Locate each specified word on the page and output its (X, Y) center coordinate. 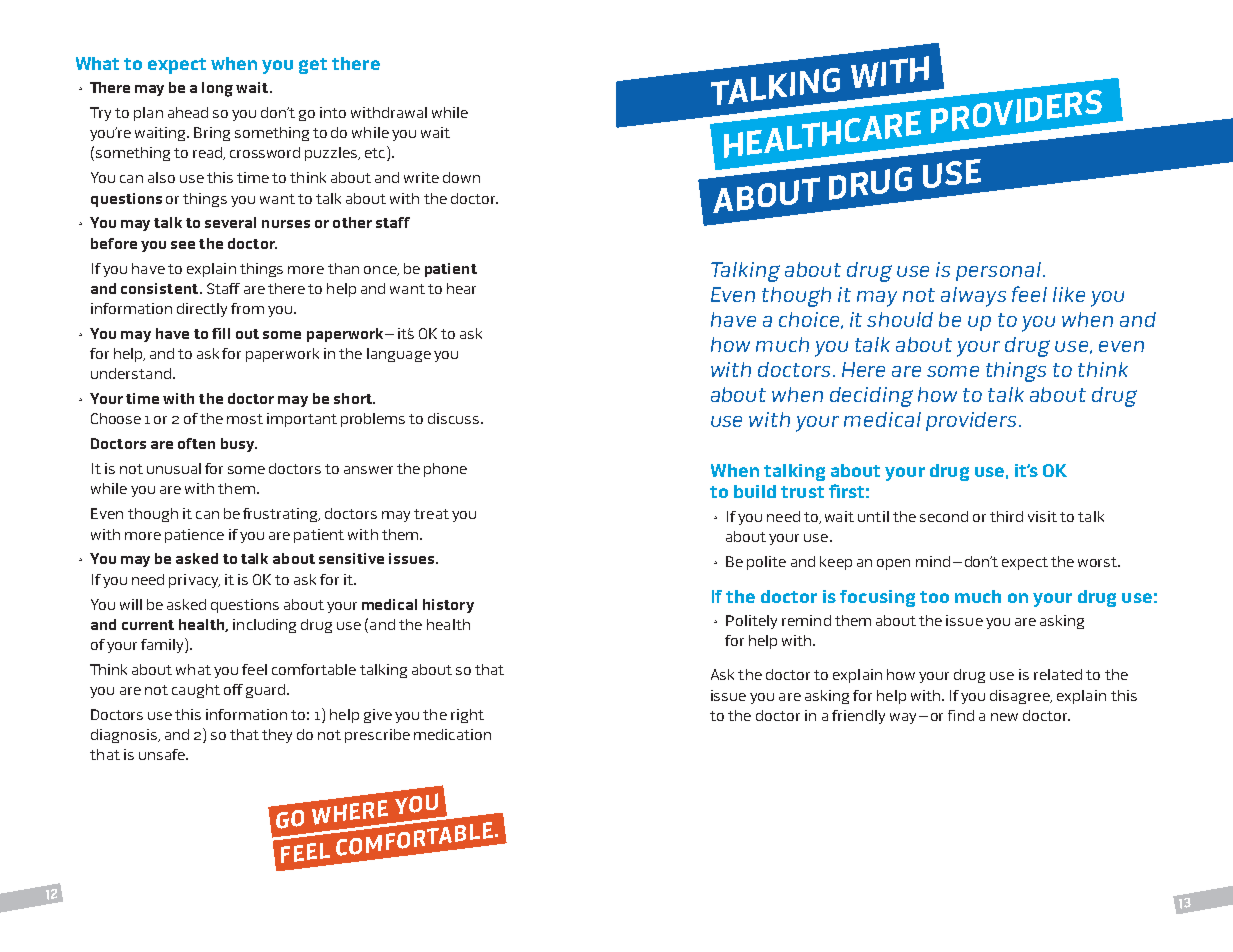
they (277, 736)
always (973, 297)
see (183, 245)
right (467, 716)
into (333, 112)
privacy (194, 581)
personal (998, 271)
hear (461, 288)
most (245, 419)
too (934, 597)
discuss (455, 418)
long (217, 89)
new (1004, 717)
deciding (871, 397)
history (448, 606)
